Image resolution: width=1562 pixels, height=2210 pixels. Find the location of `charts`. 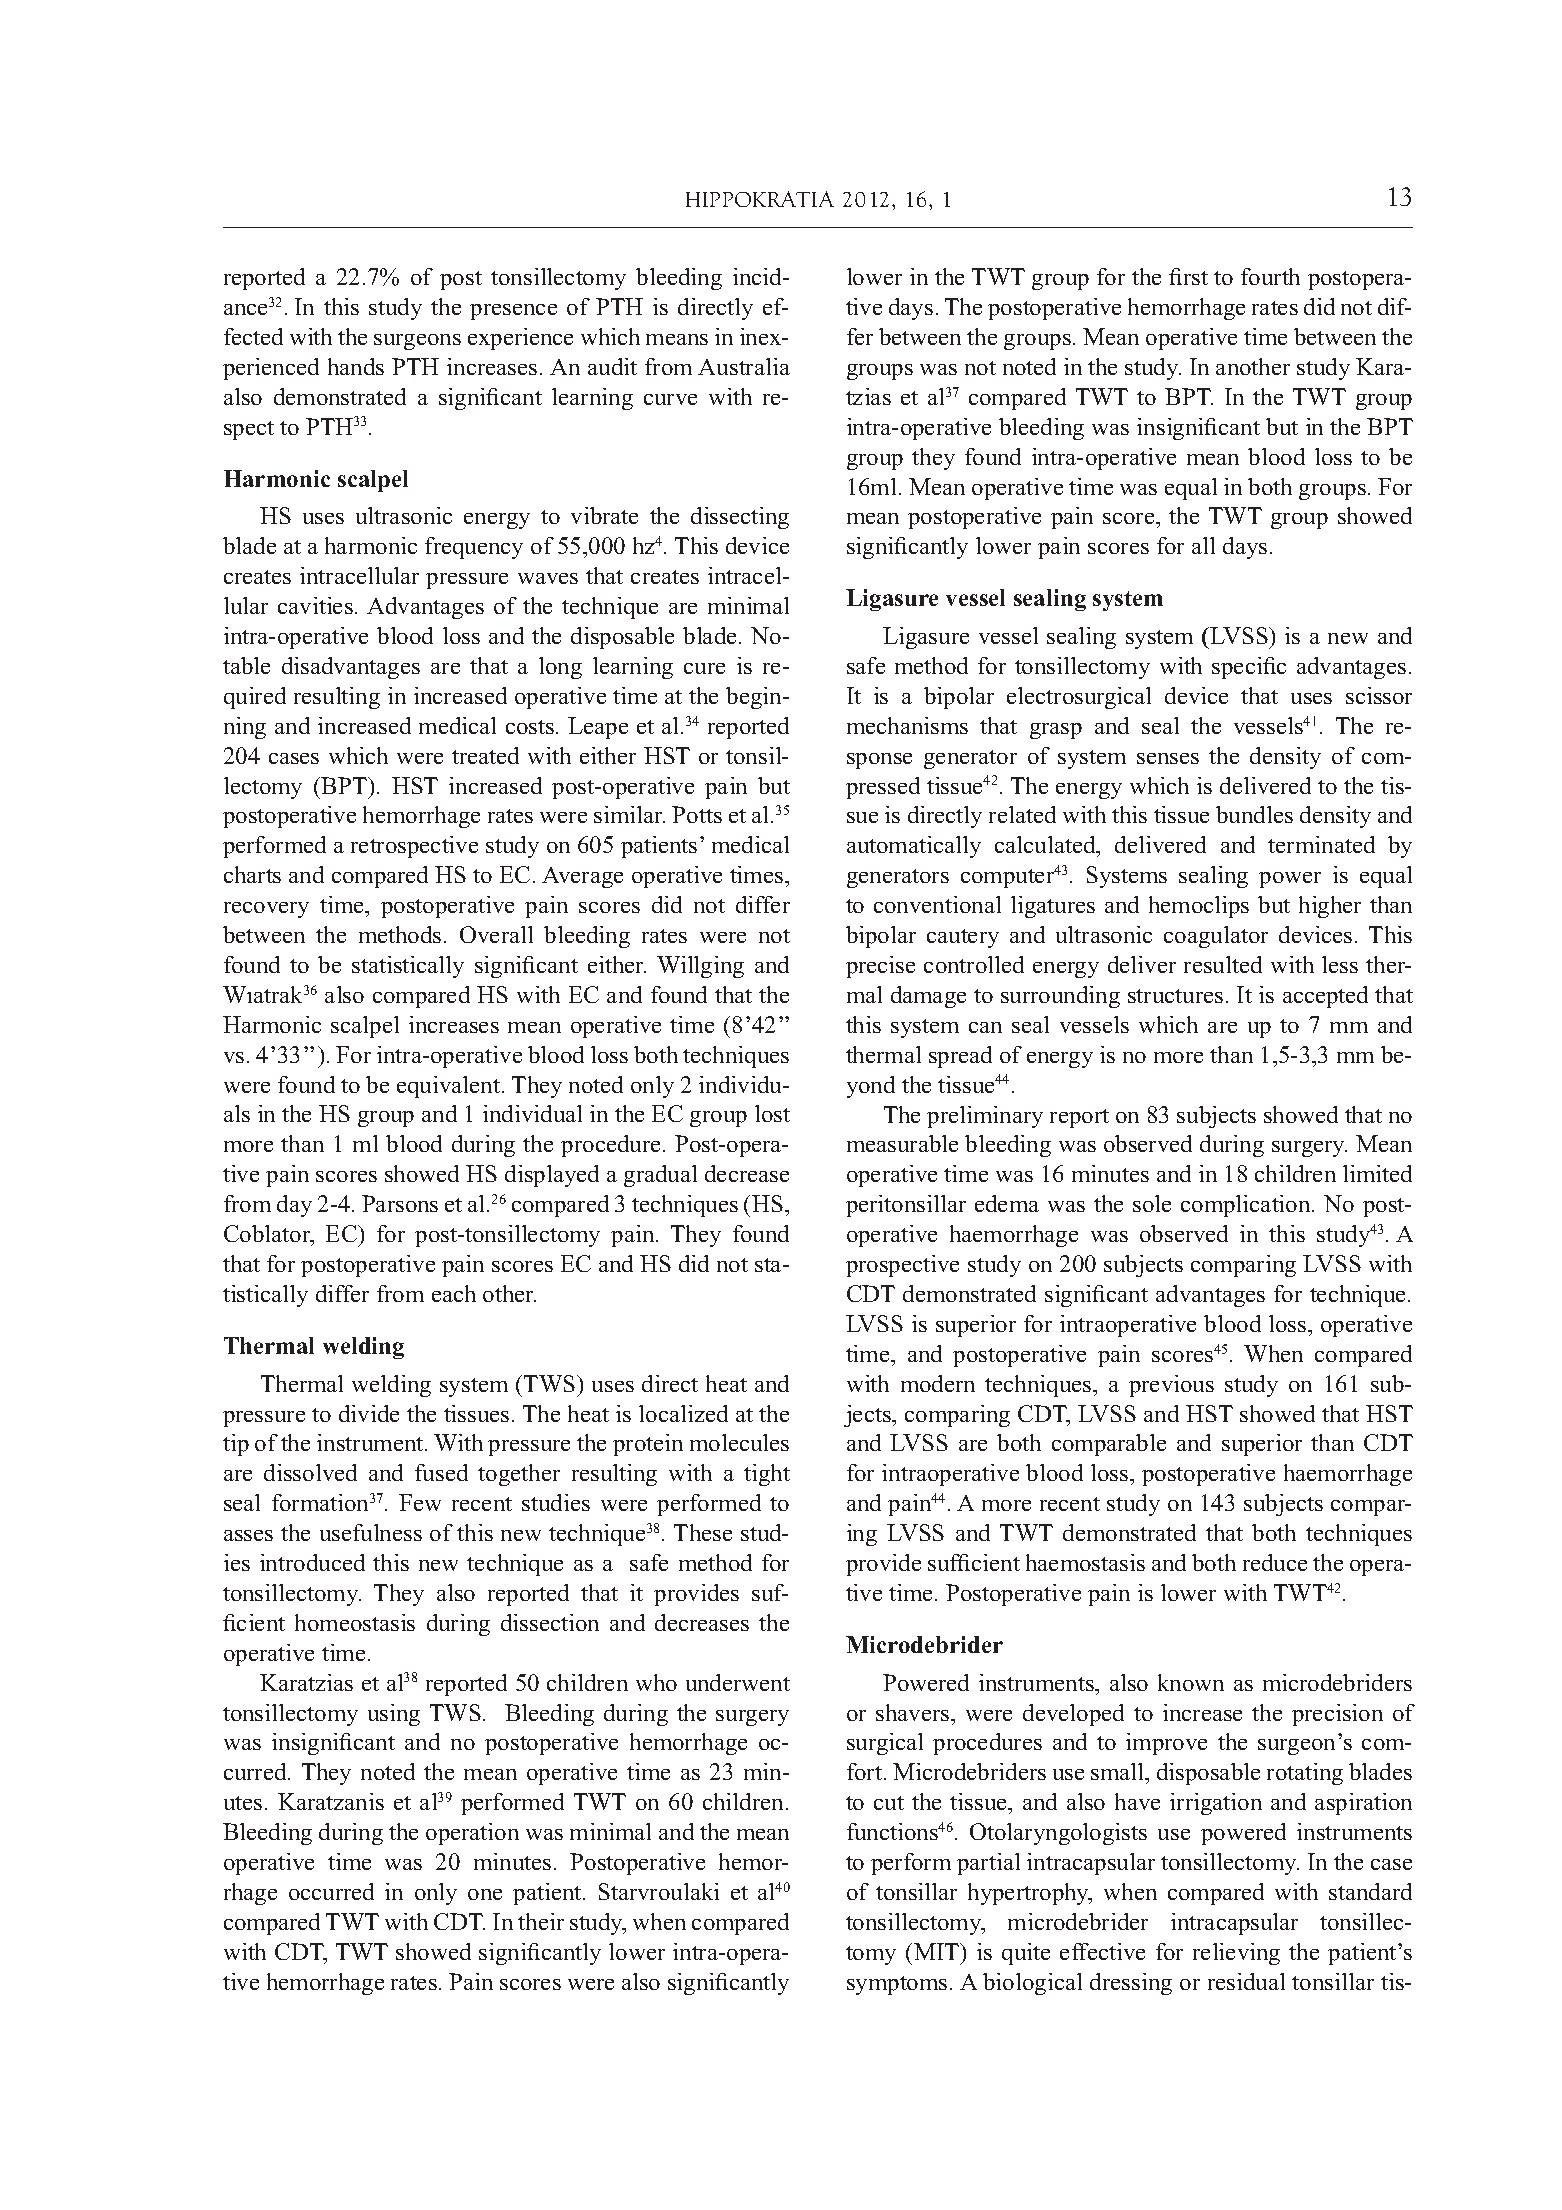

charts is located at coordinates (252, 874).
